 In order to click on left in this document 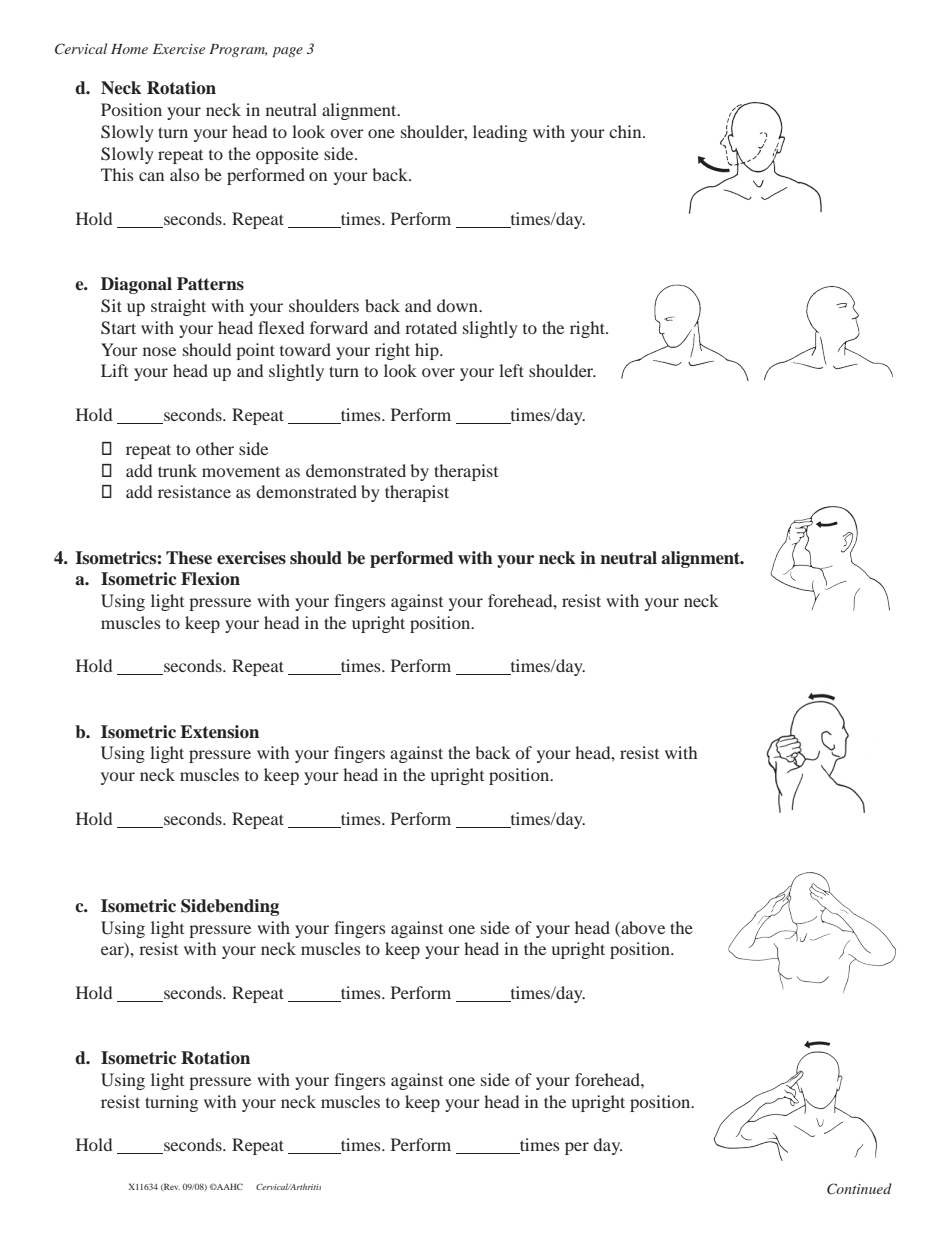, I will do `click(511, 370)`.
